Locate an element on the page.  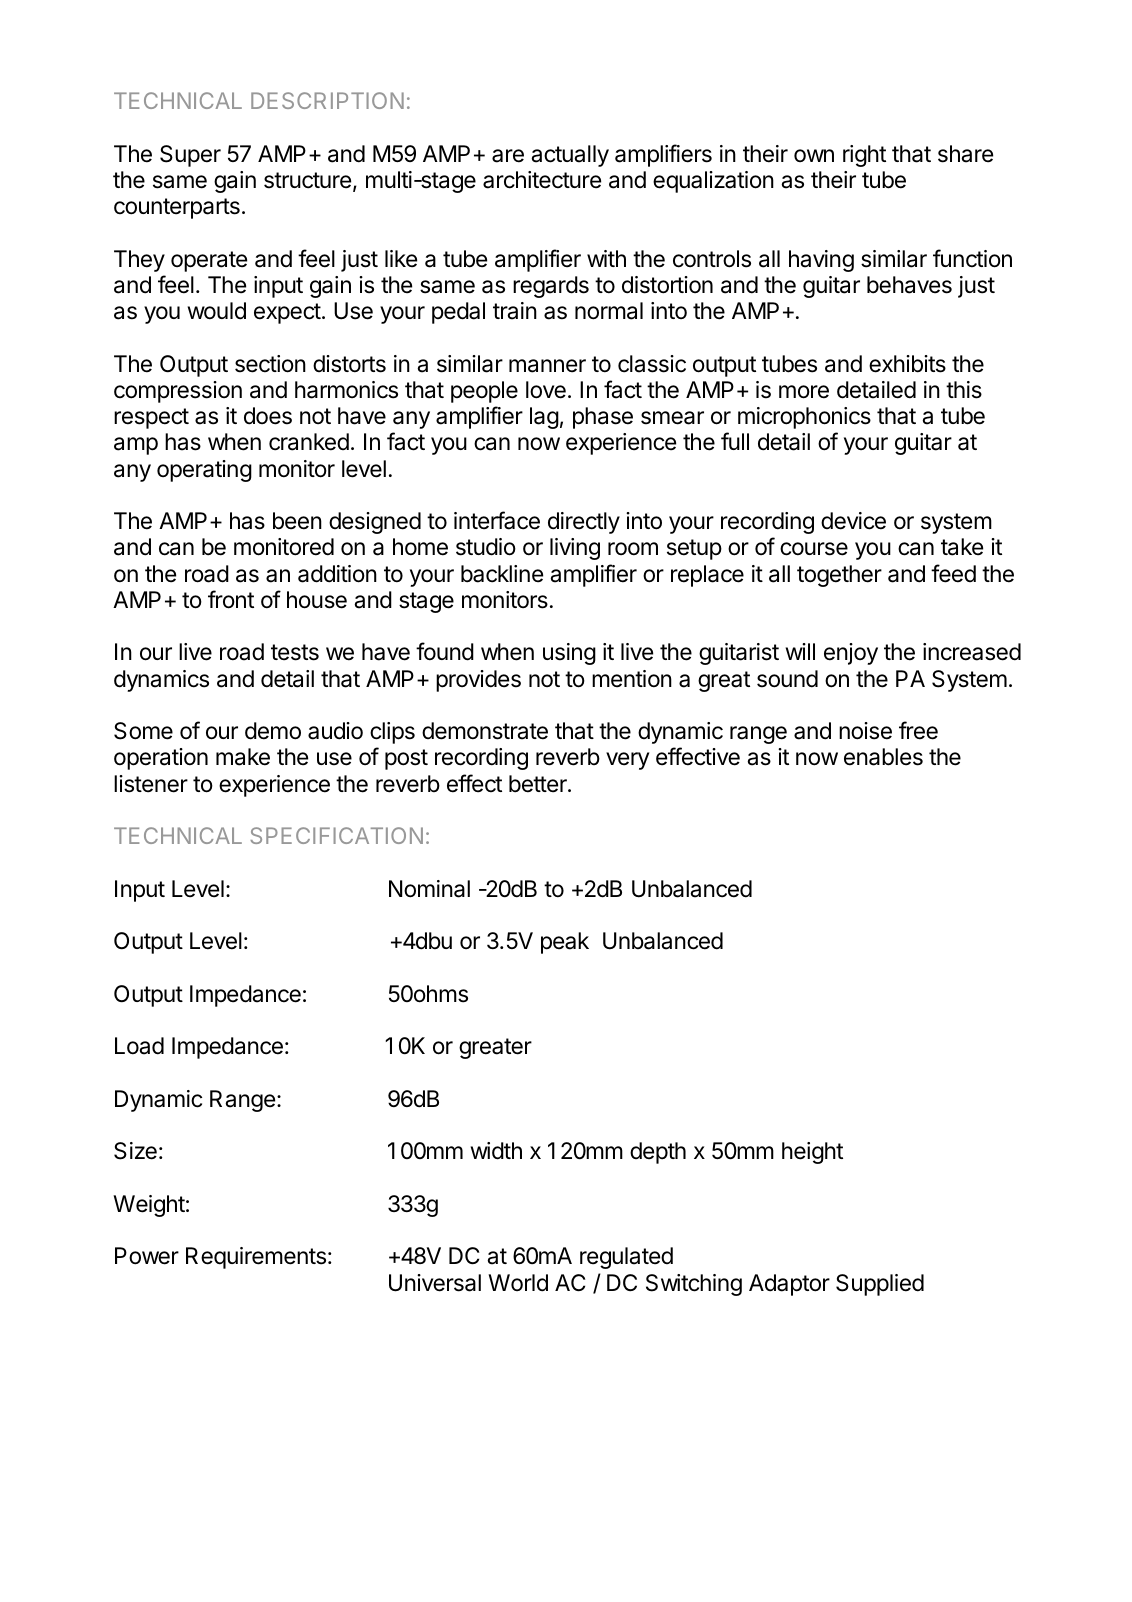
Super is located at coordinates (190, 156).
